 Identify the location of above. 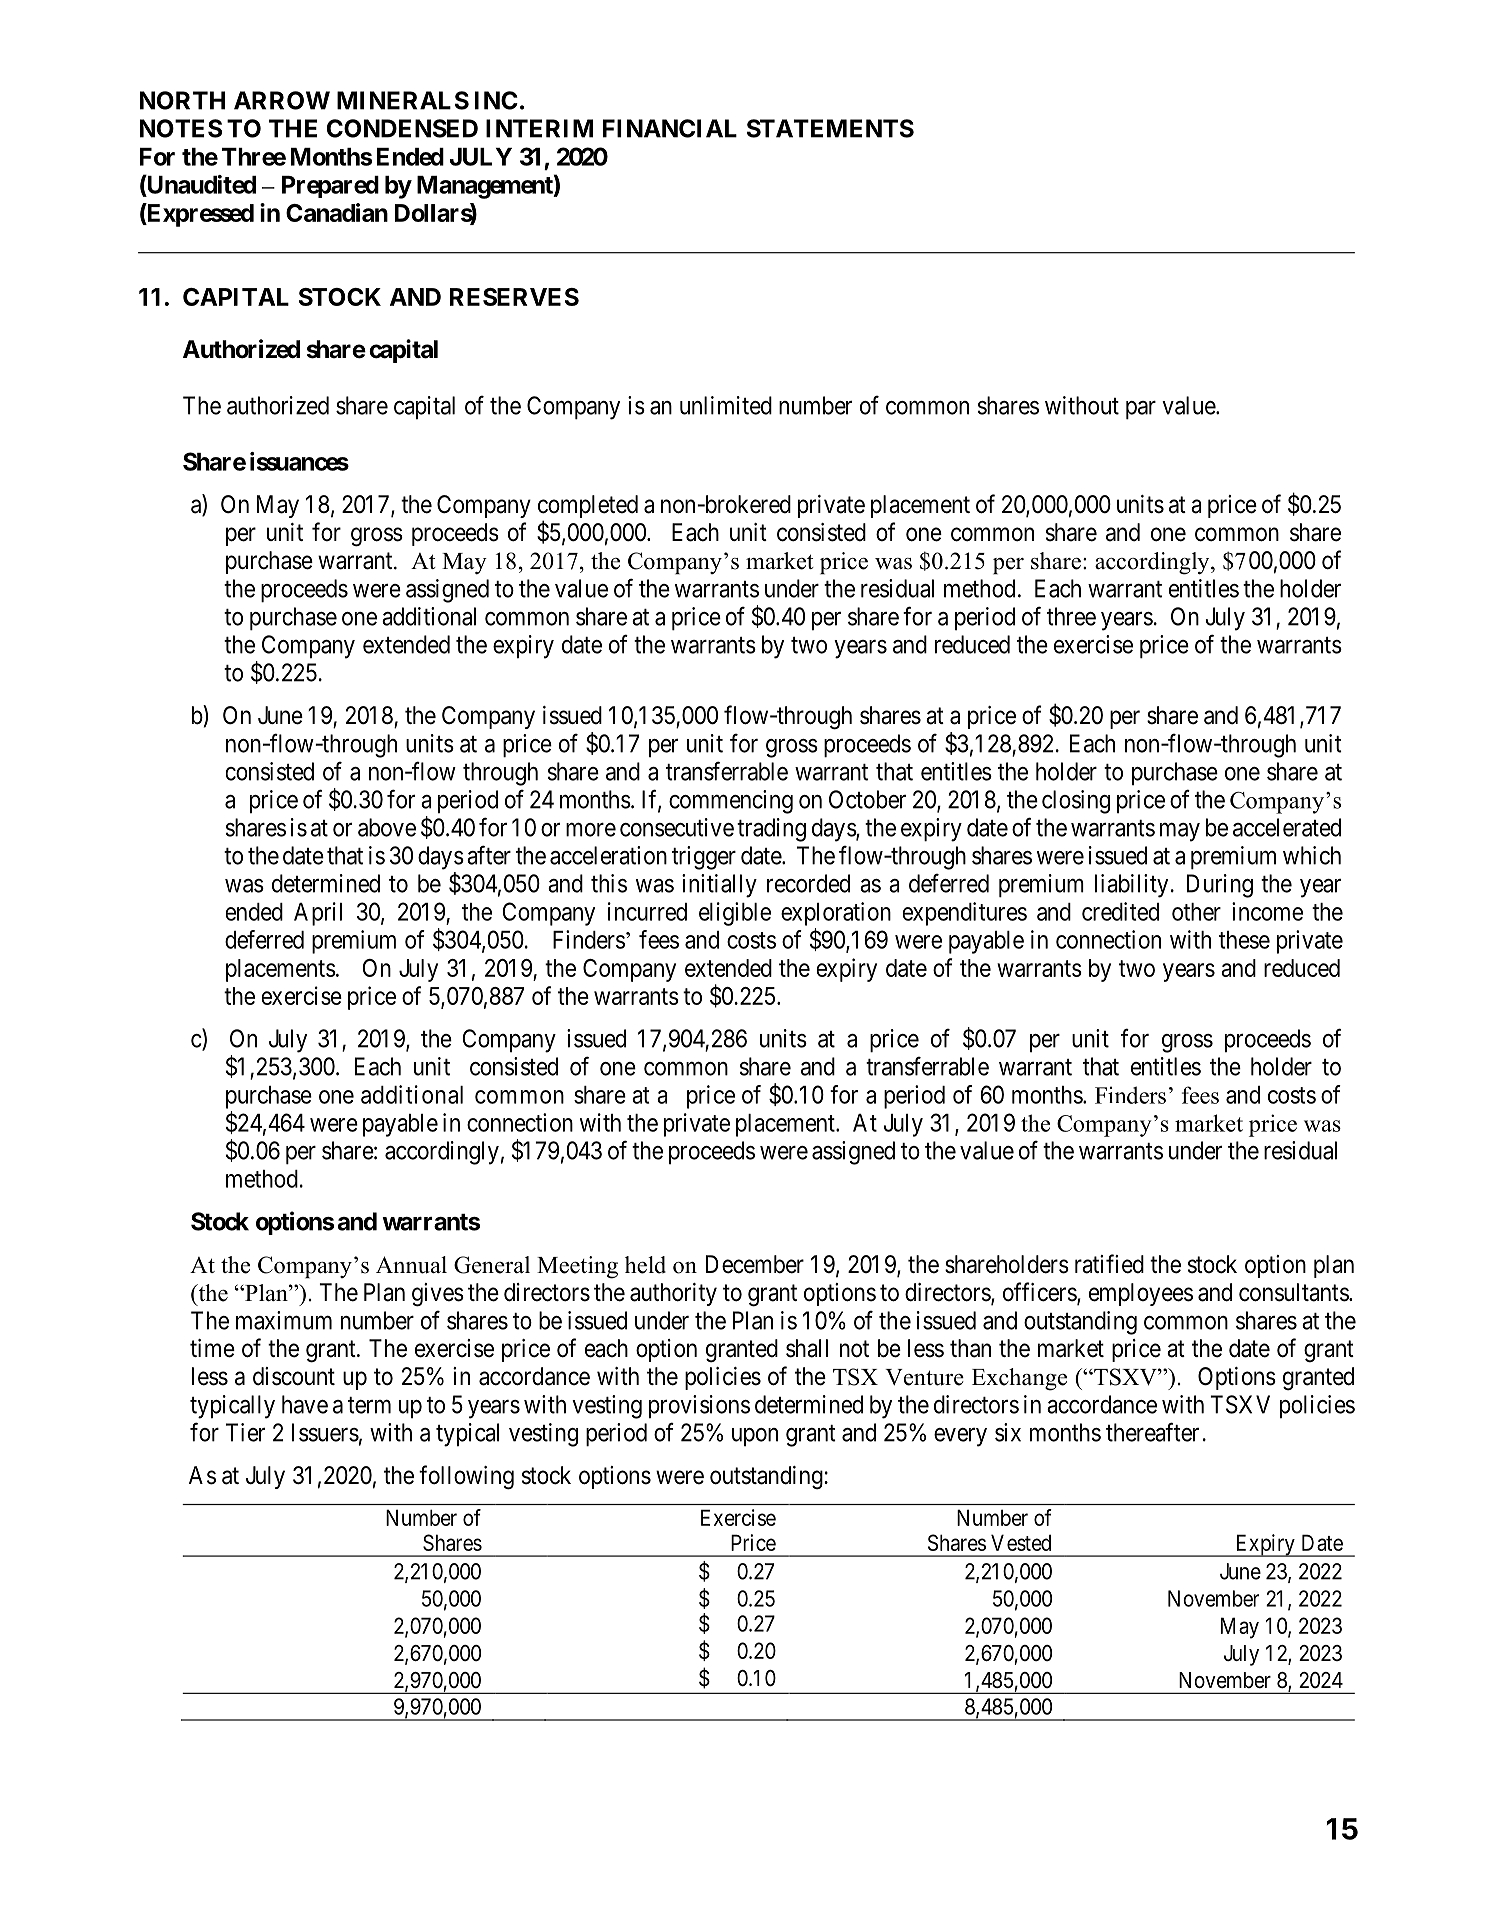
(387, 827).
